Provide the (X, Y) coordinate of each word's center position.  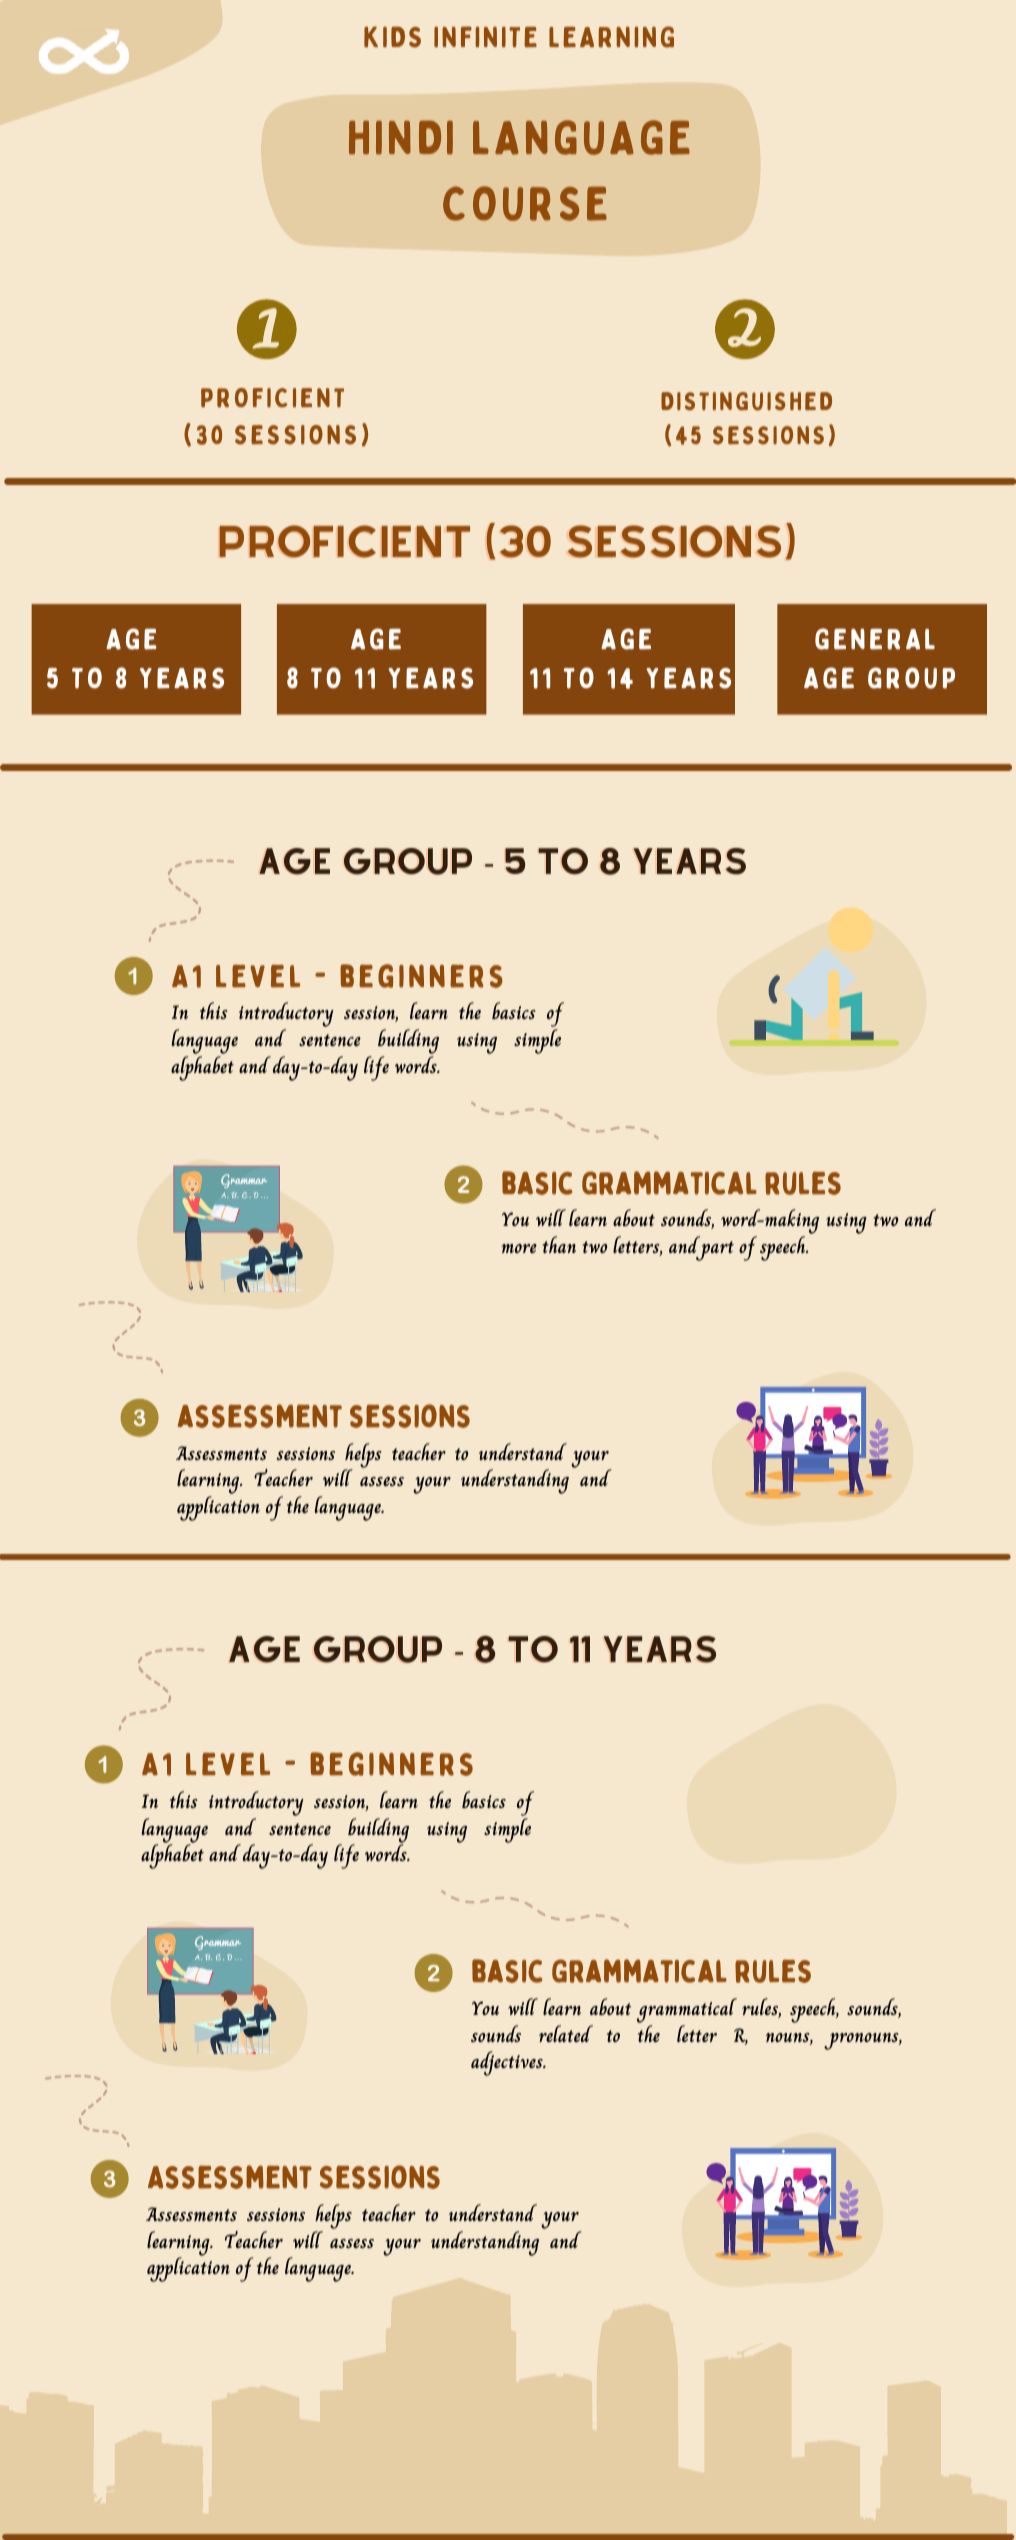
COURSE (525, 203)
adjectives (508, 2063)
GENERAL (875, 639)
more (519, 1248)
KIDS (392, 37)
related (566, 2033)
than (559, 1244)
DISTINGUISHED (746, 401)
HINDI (401, 137)
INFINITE (485, 37)
